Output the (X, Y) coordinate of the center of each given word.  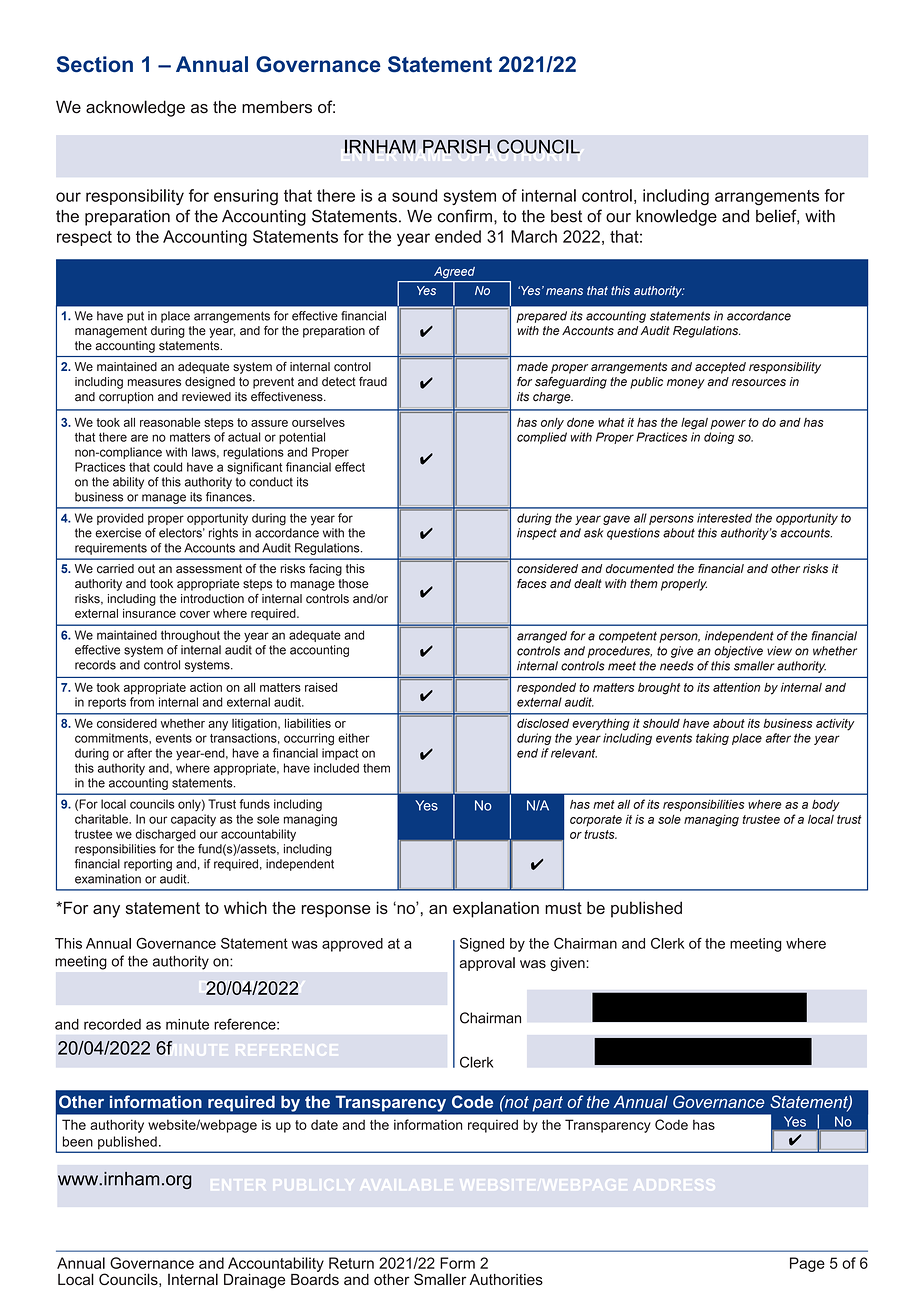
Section (95, 64)
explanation (496, 909)
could (167, 467)
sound (414, 195)
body (826, 806)
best (566, 216)
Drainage (254, 1281)
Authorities (506, 1279)
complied (542, 438)
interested (724, 518)
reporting (148, 865)
